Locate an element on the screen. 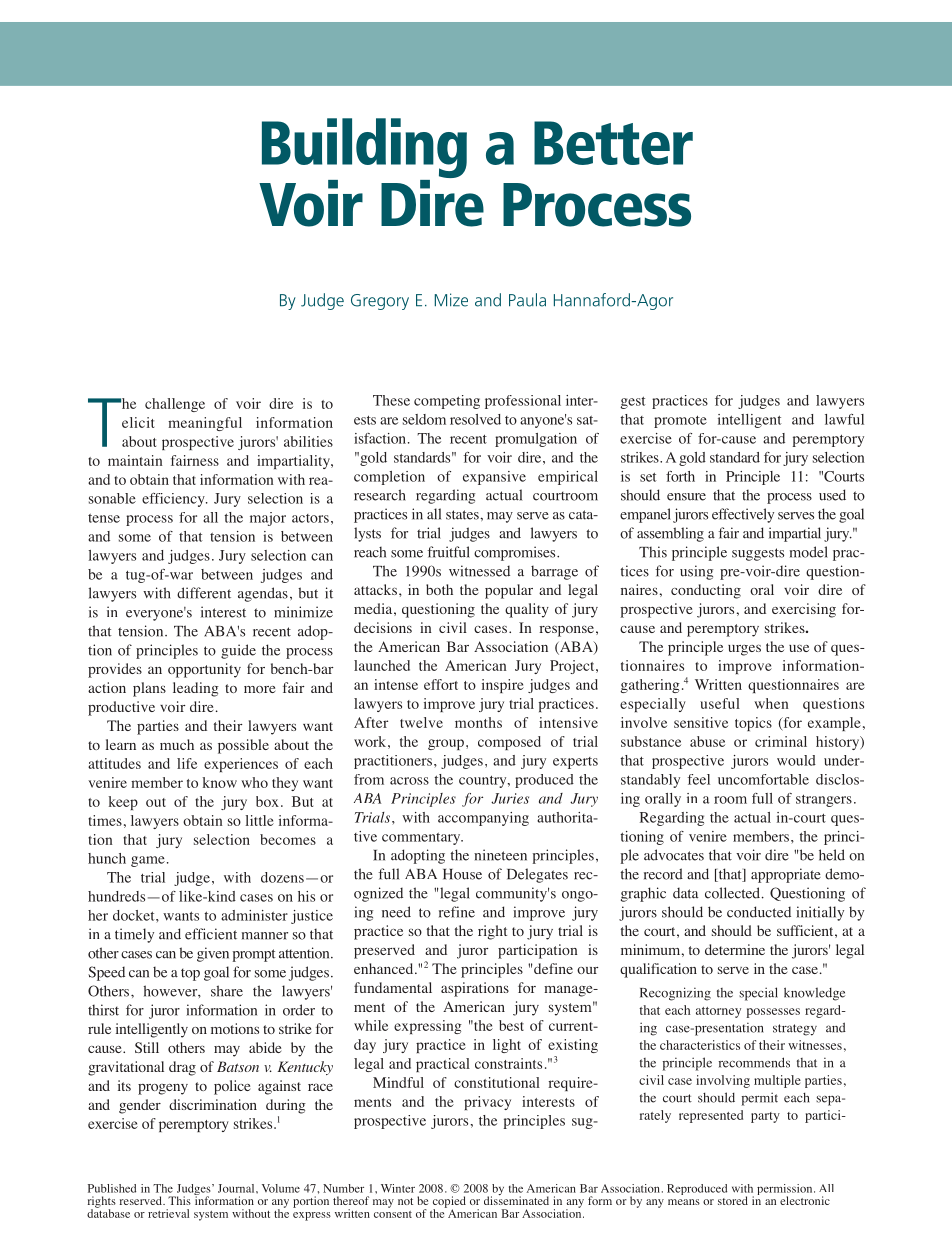 This screenshot has width=952, height=1237. Building is located at coordinates (364, 149).
